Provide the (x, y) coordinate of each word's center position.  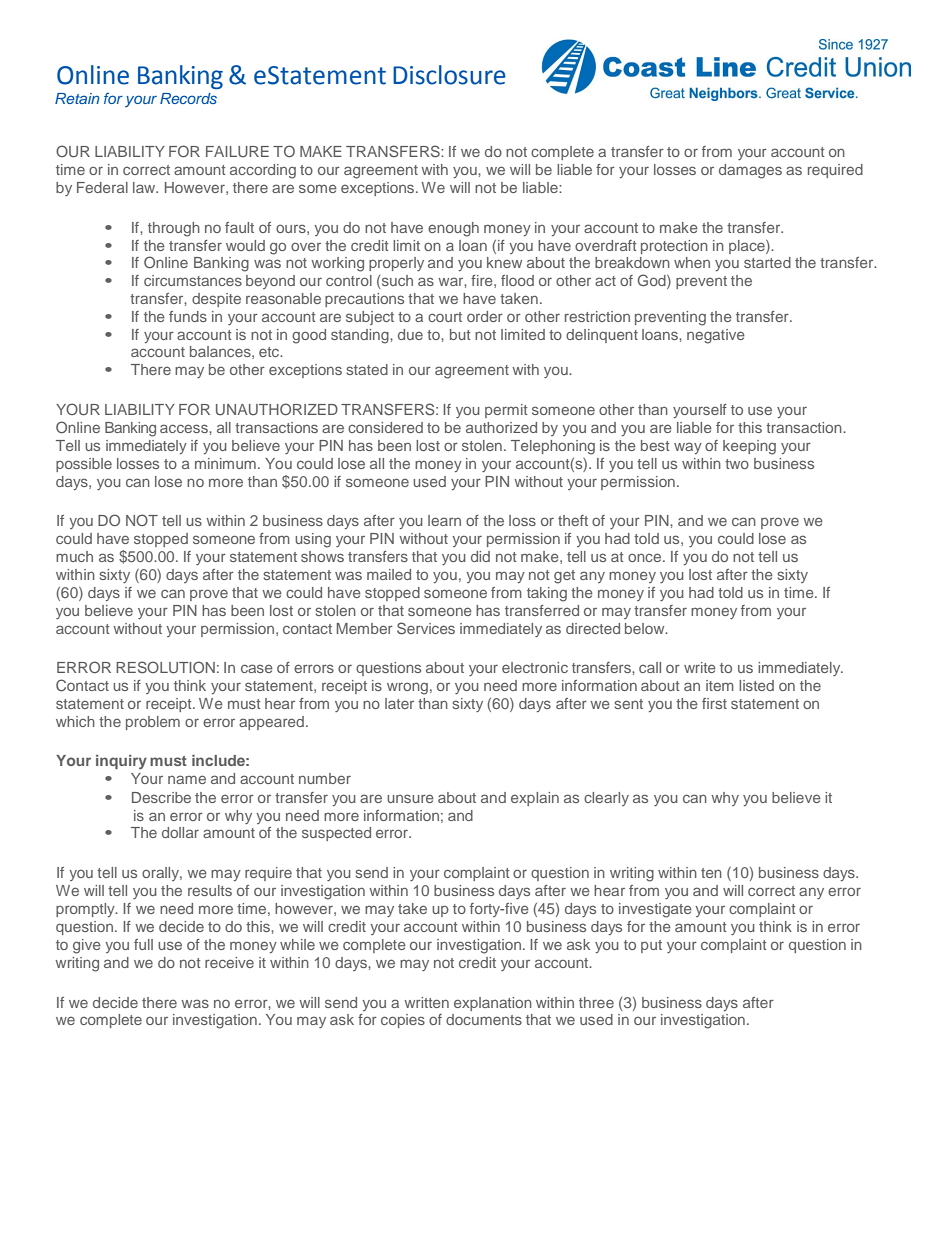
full (143, 944)
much (74, 556)
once (646, 557)
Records (188, 98)
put (651, 946)
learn (444, 520)
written (426, 1002)
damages (750, 171)
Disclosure (449, 75)
